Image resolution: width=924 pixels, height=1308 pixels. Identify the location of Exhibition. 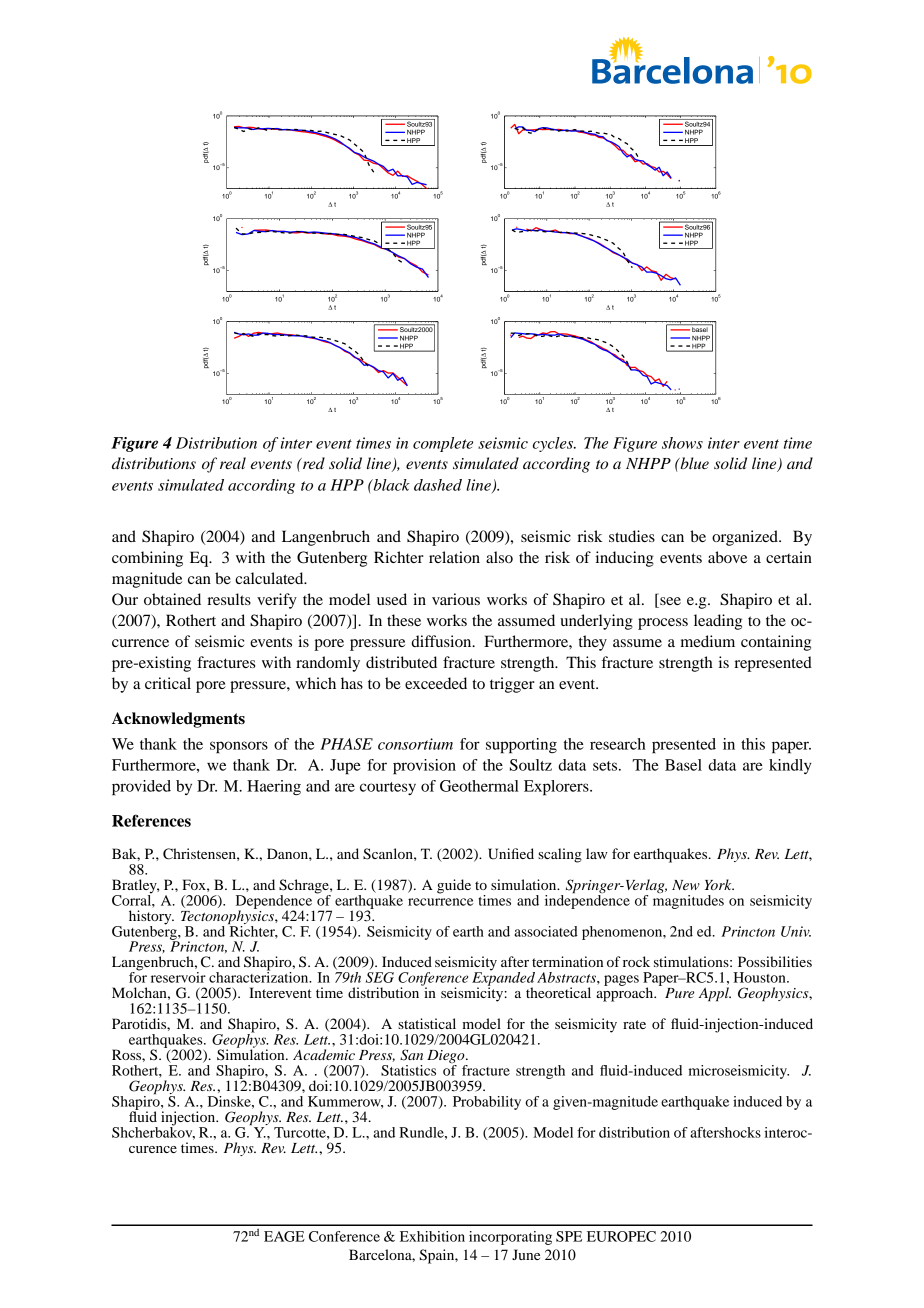
(432, 1236).
